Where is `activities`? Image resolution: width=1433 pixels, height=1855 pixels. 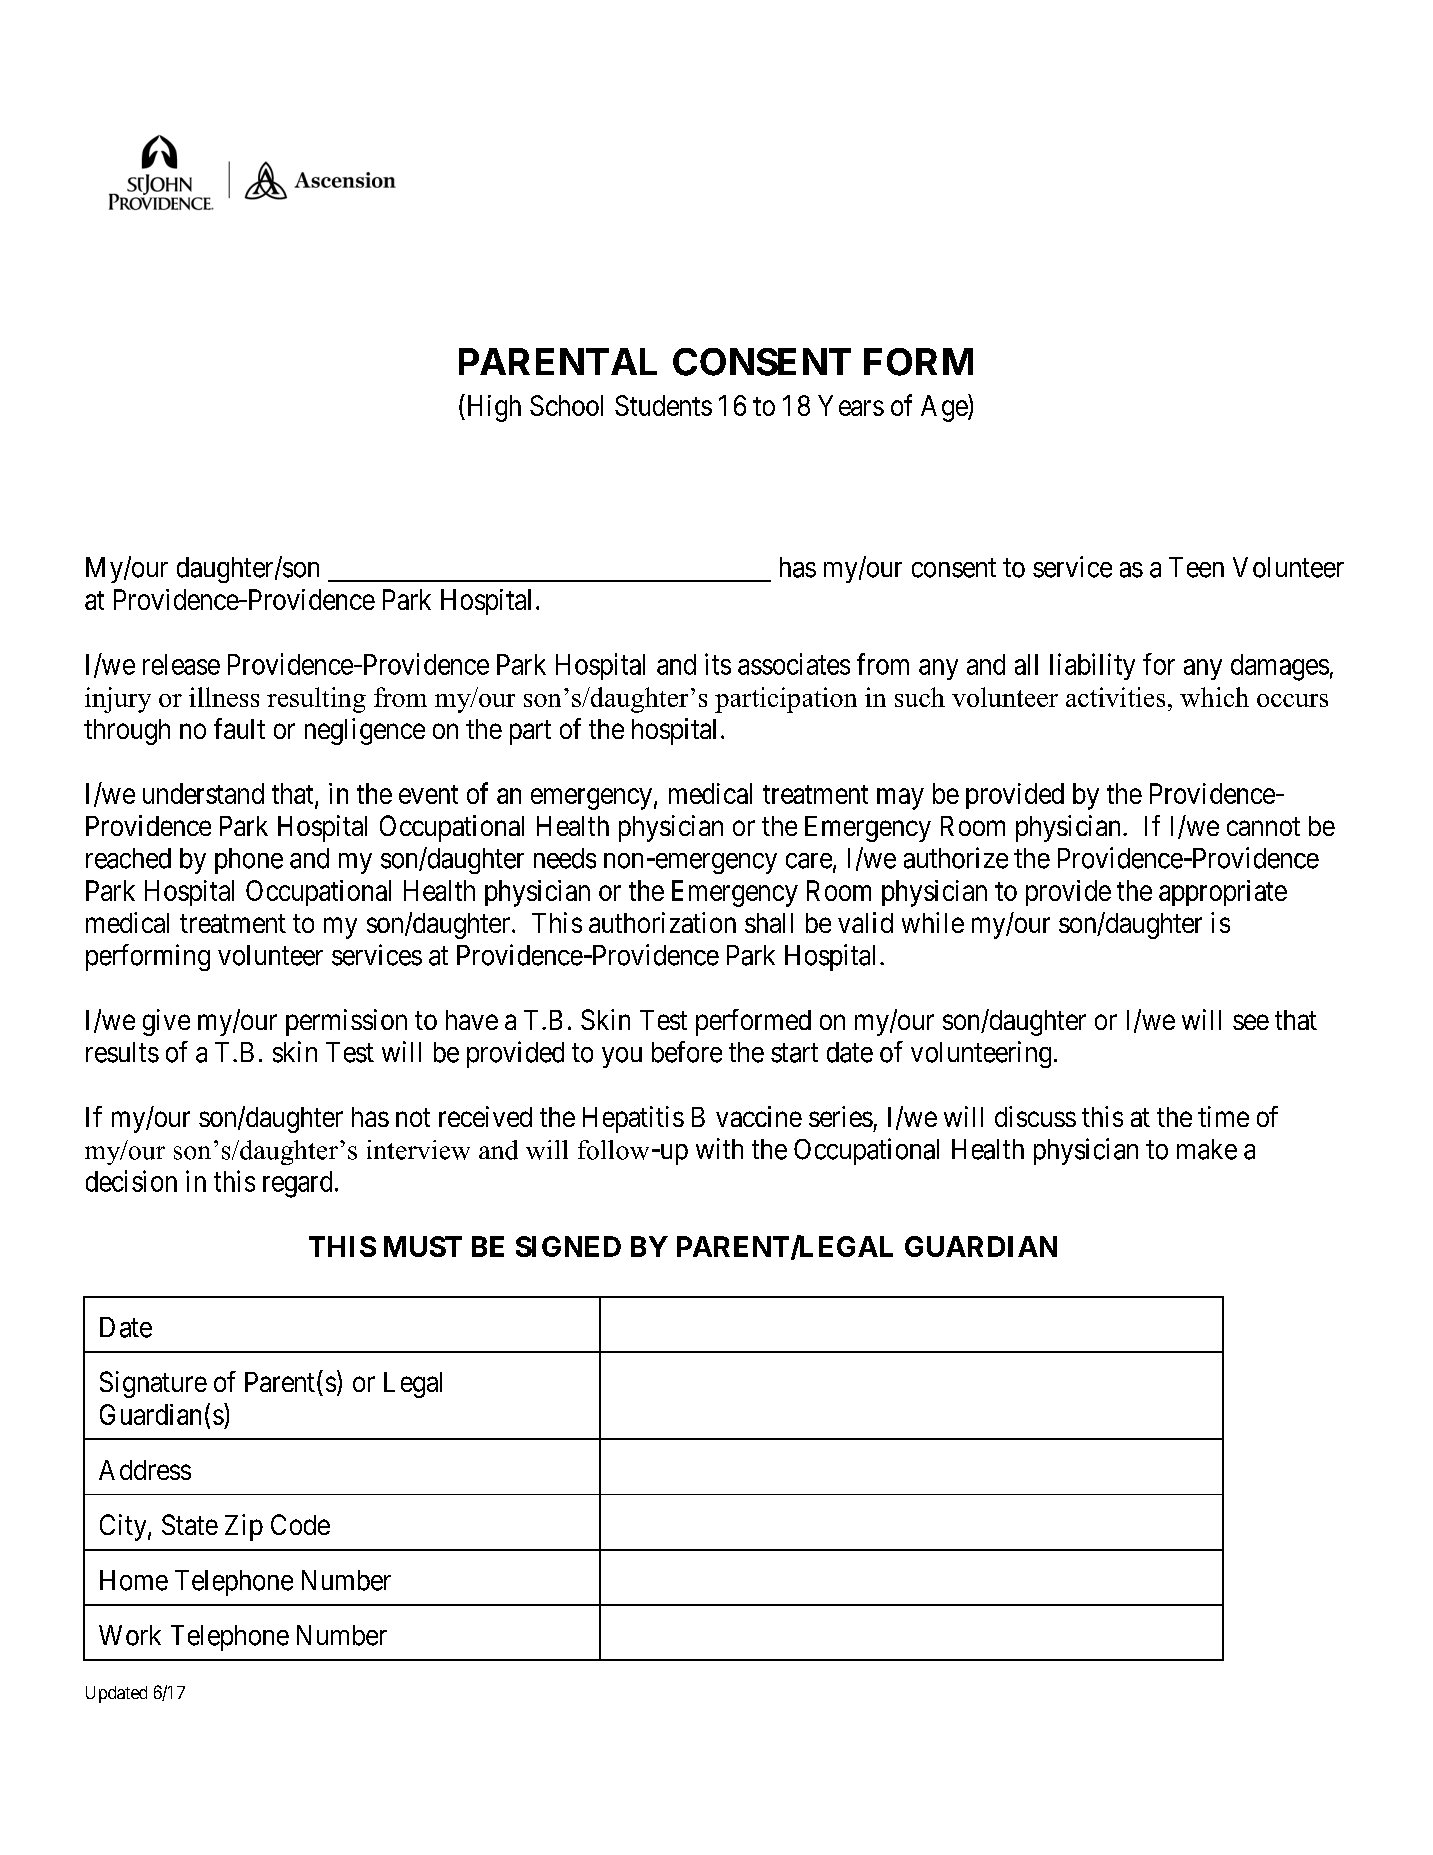 activities is located at coordinates (1115, 697).
